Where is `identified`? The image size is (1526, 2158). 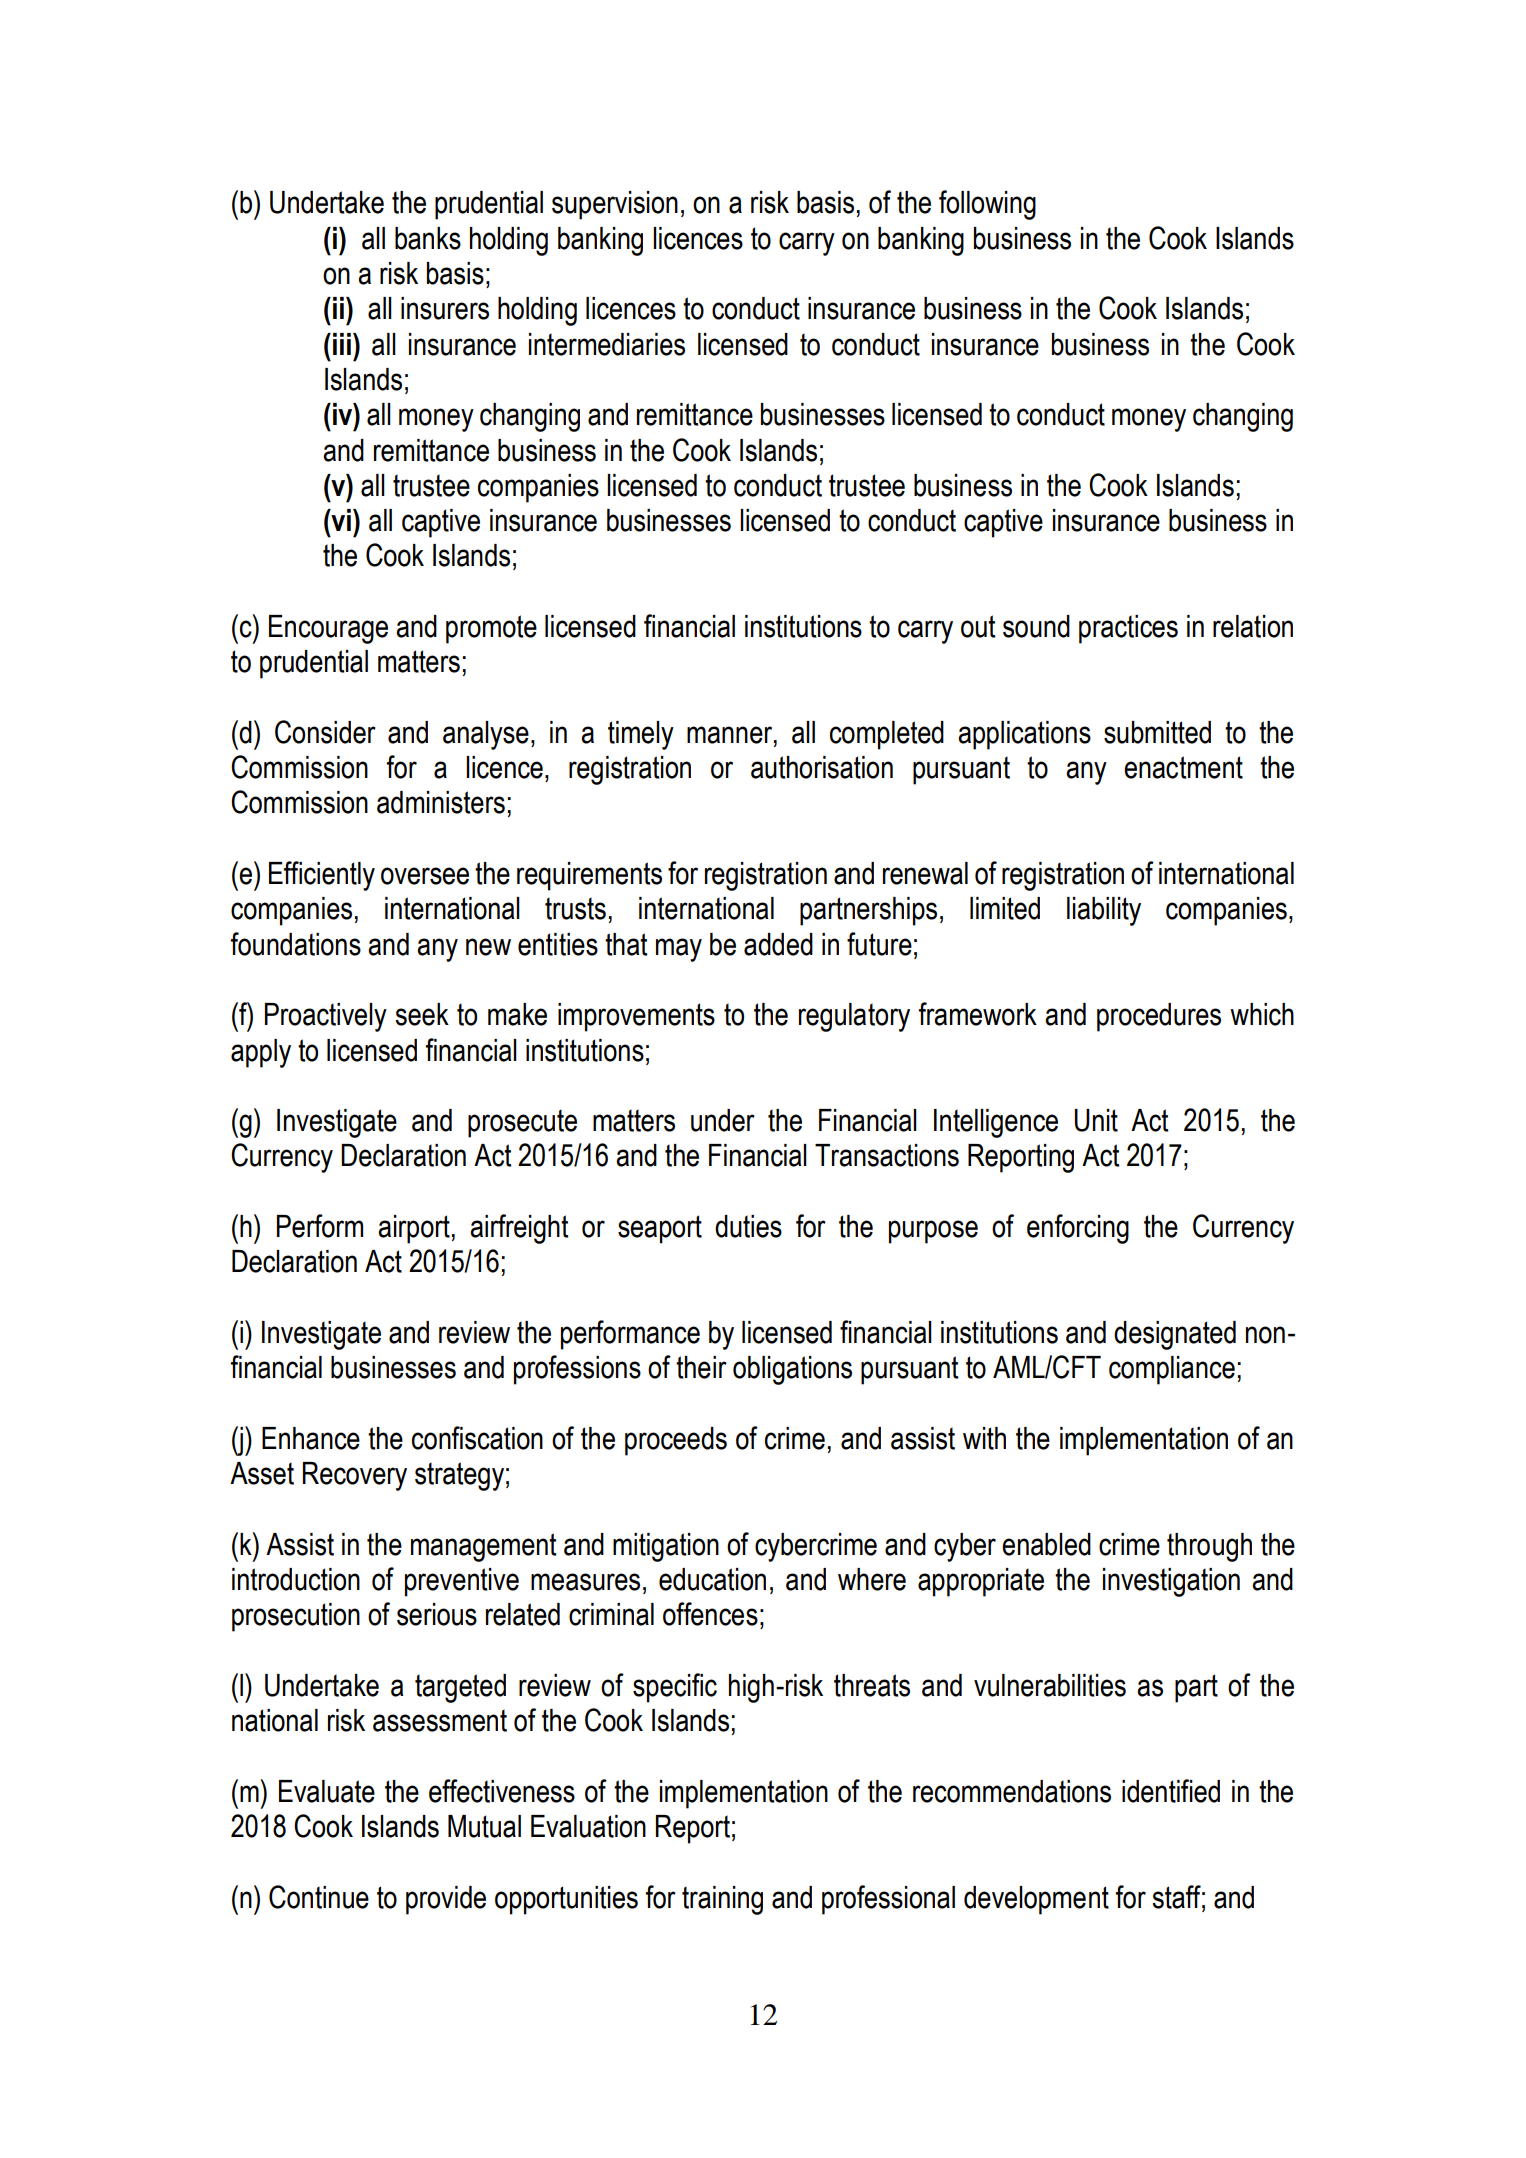
identified is located at coordinates (1171, 1791).
